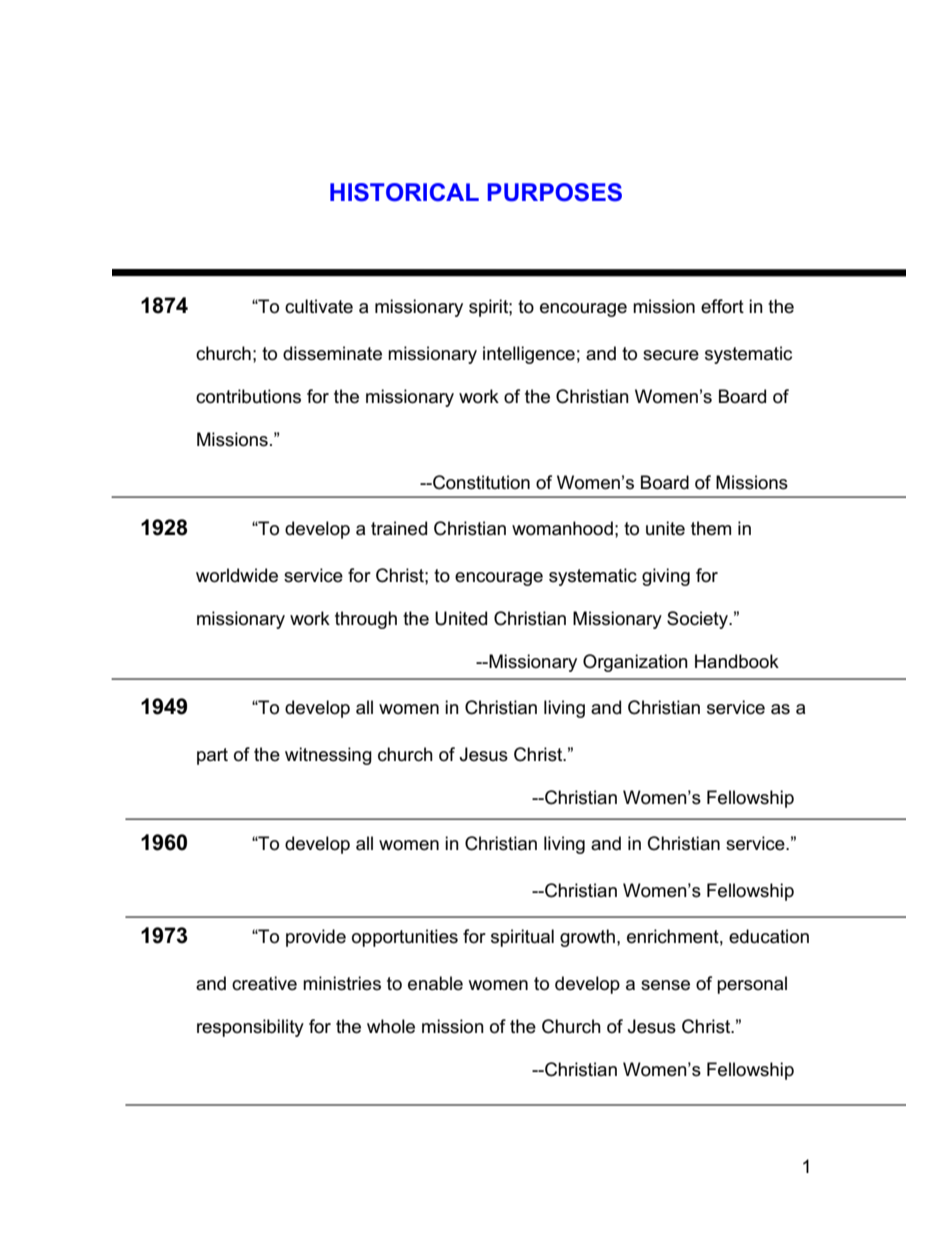 Image resolution: width=952 pixels, height=1233 pixels. I want to click on cultivate, so click(319, 306).
